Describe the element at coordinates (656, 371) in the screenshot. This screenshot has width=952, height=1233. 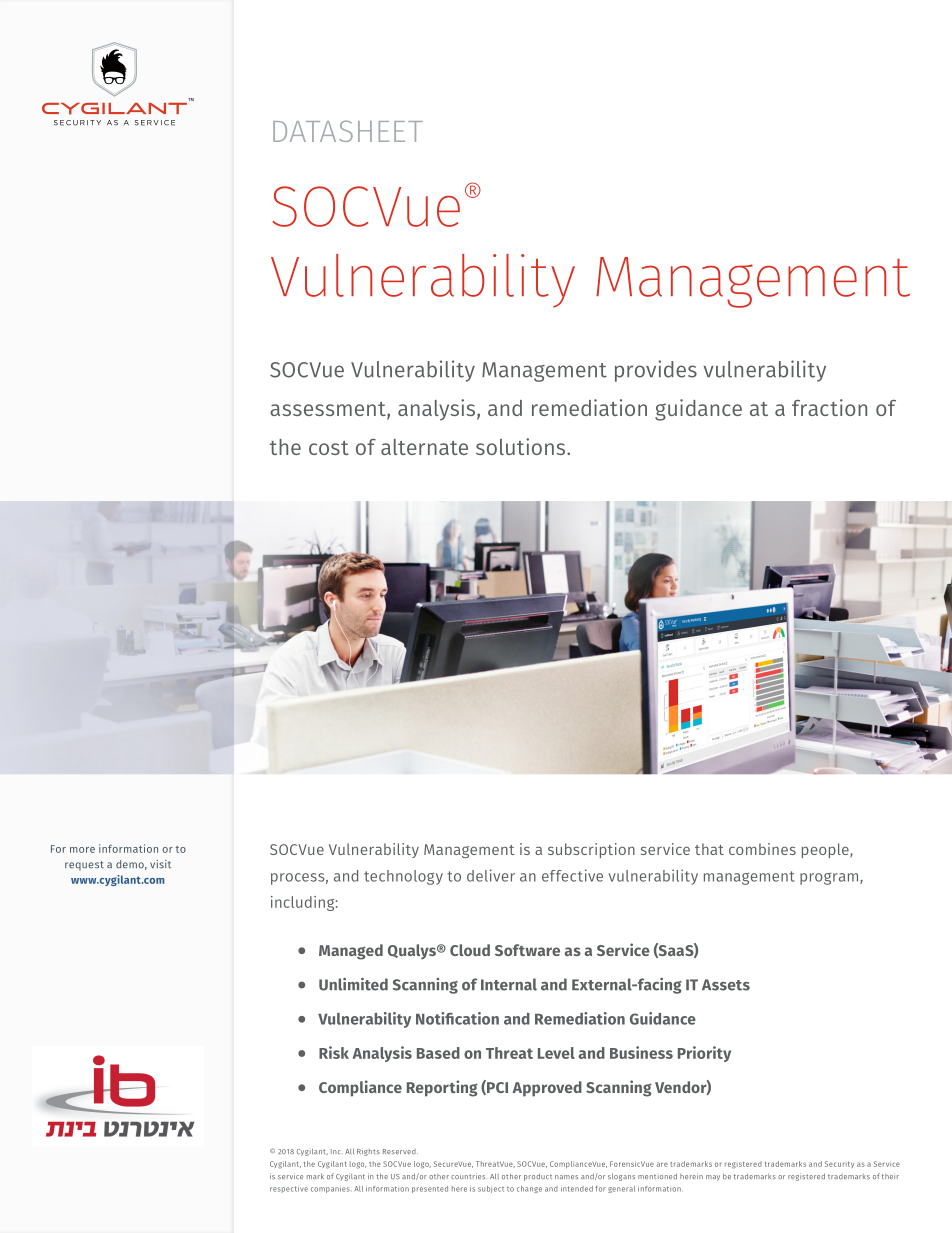
I see `provides` at that location.
